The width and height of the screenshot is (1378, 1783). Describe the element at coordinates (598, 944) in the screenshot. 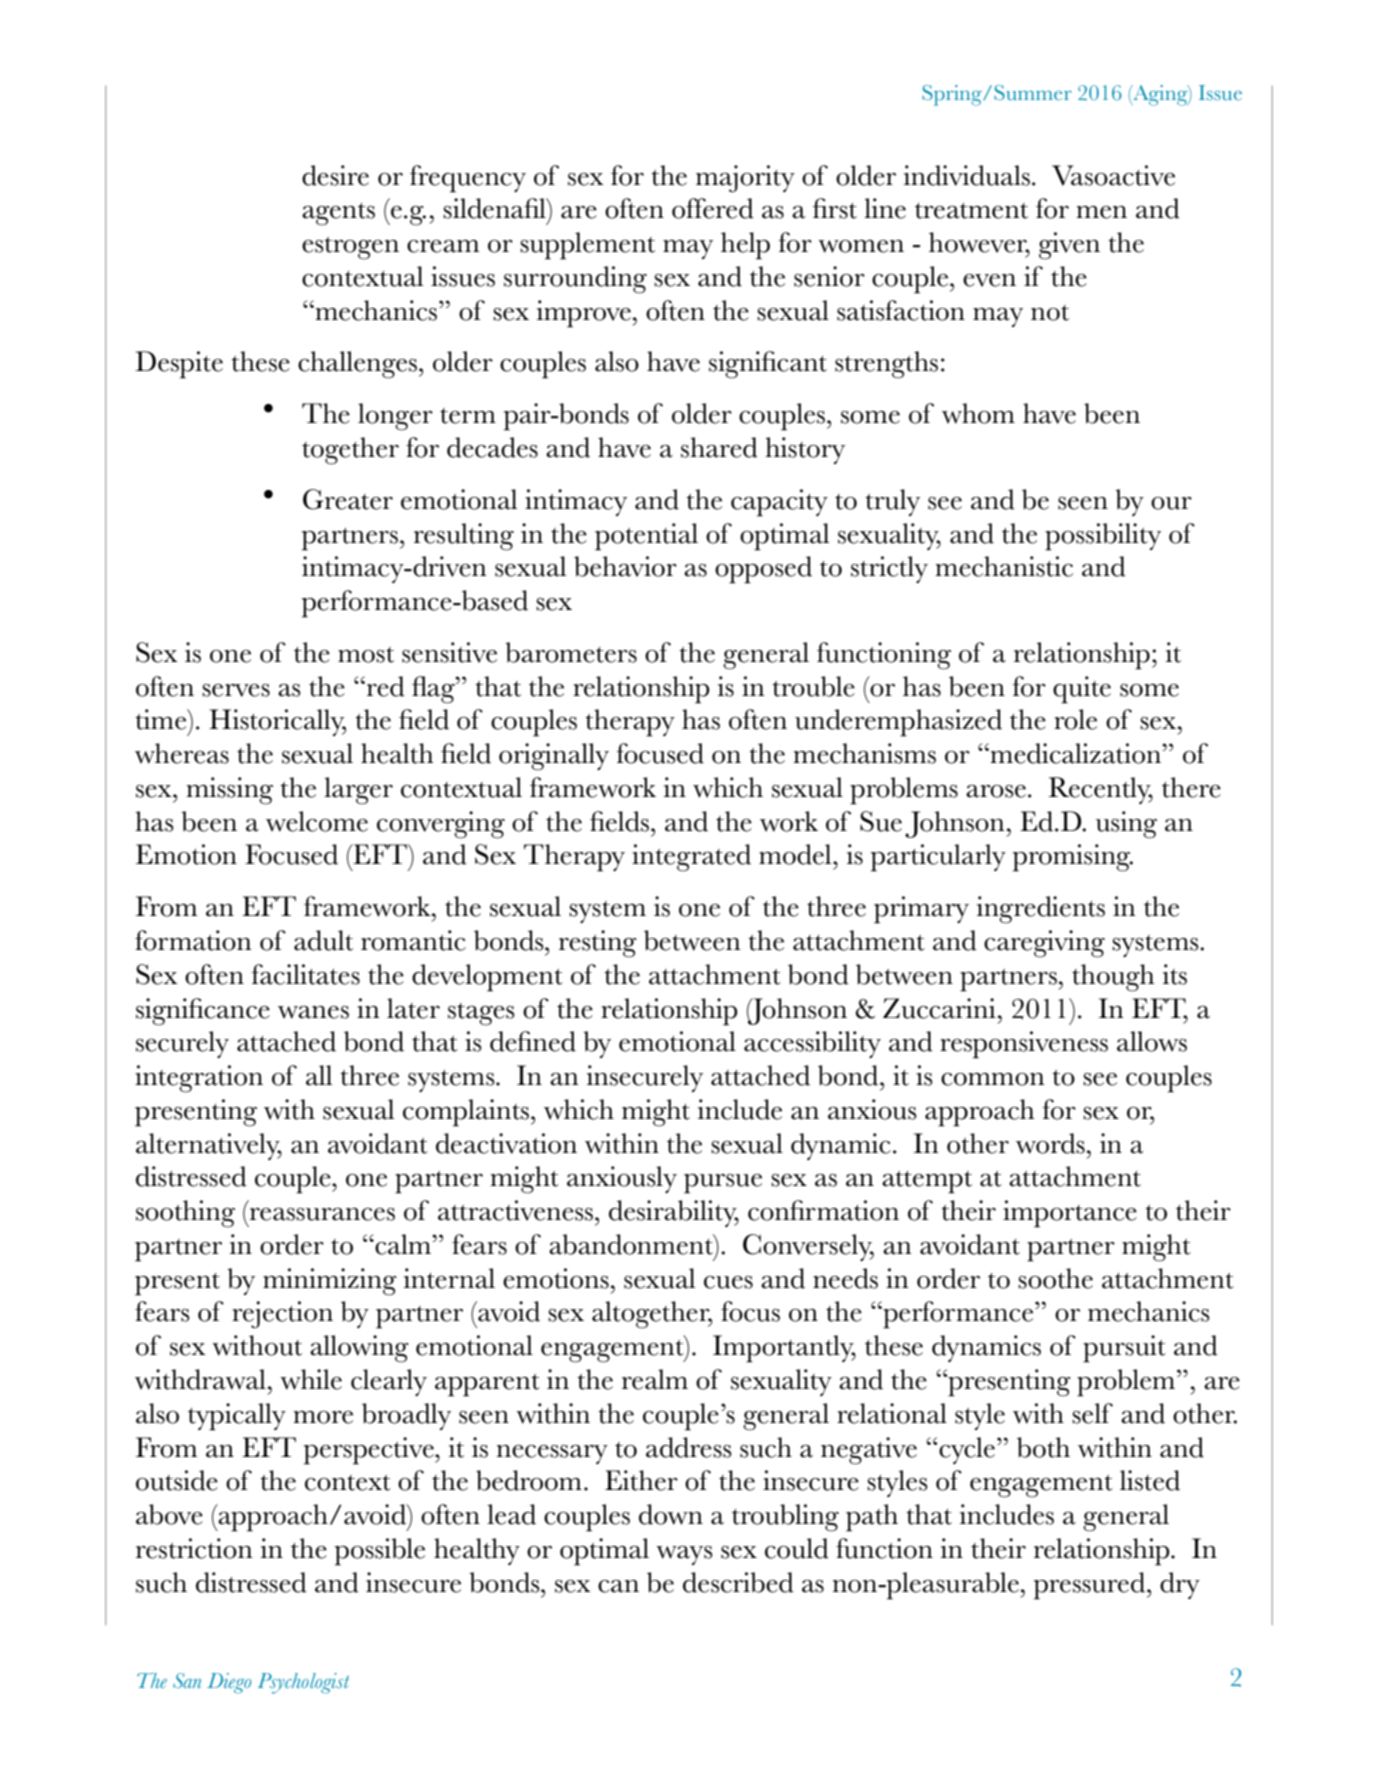

I see `resting` at that location.
